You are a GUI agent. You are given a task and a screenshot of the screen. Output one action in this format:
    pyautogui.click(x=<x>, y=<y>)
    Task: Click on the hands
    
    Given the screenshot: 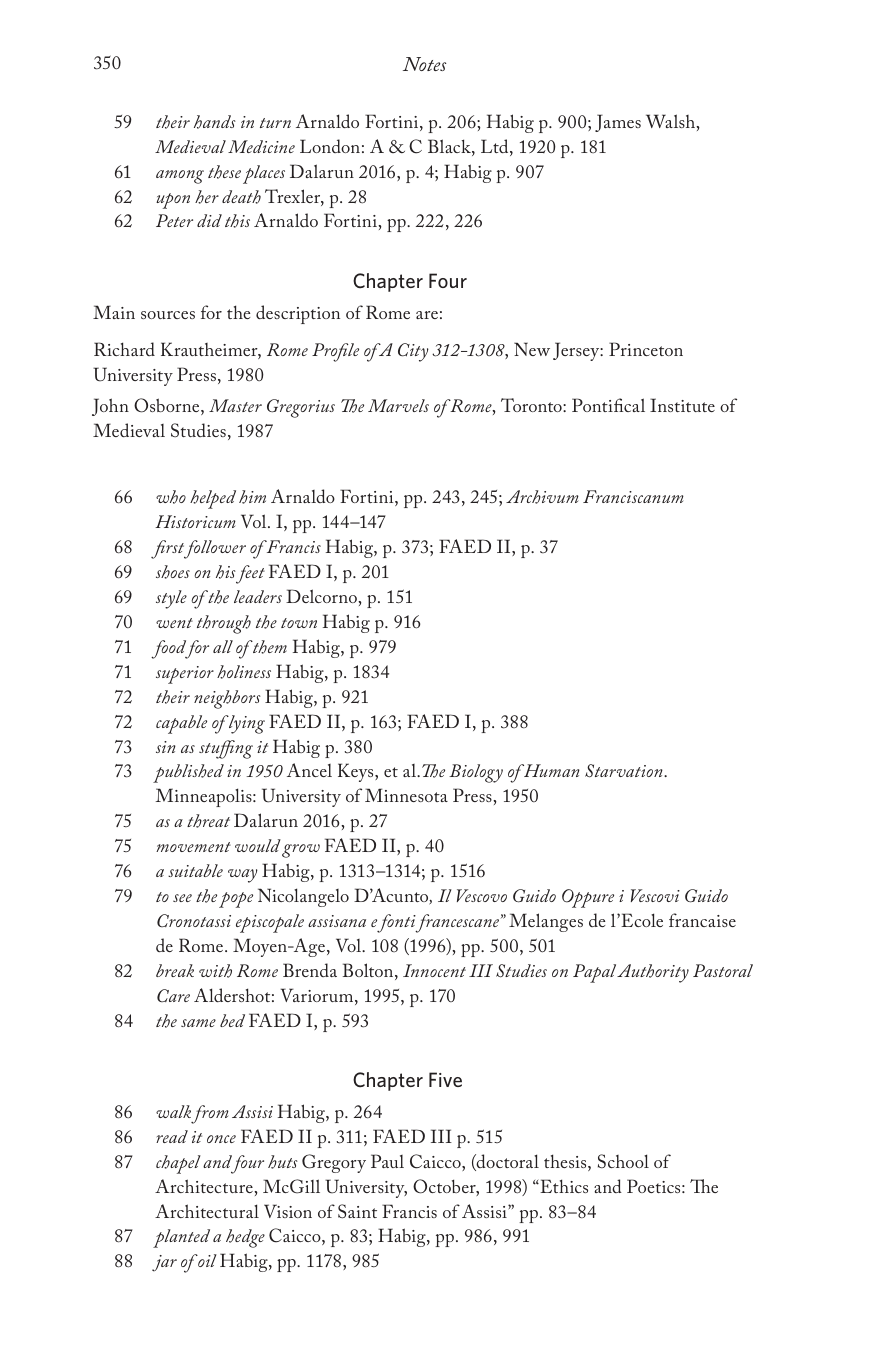 What is the action you would take?
    pyautogui.click(x=215, y=122)
